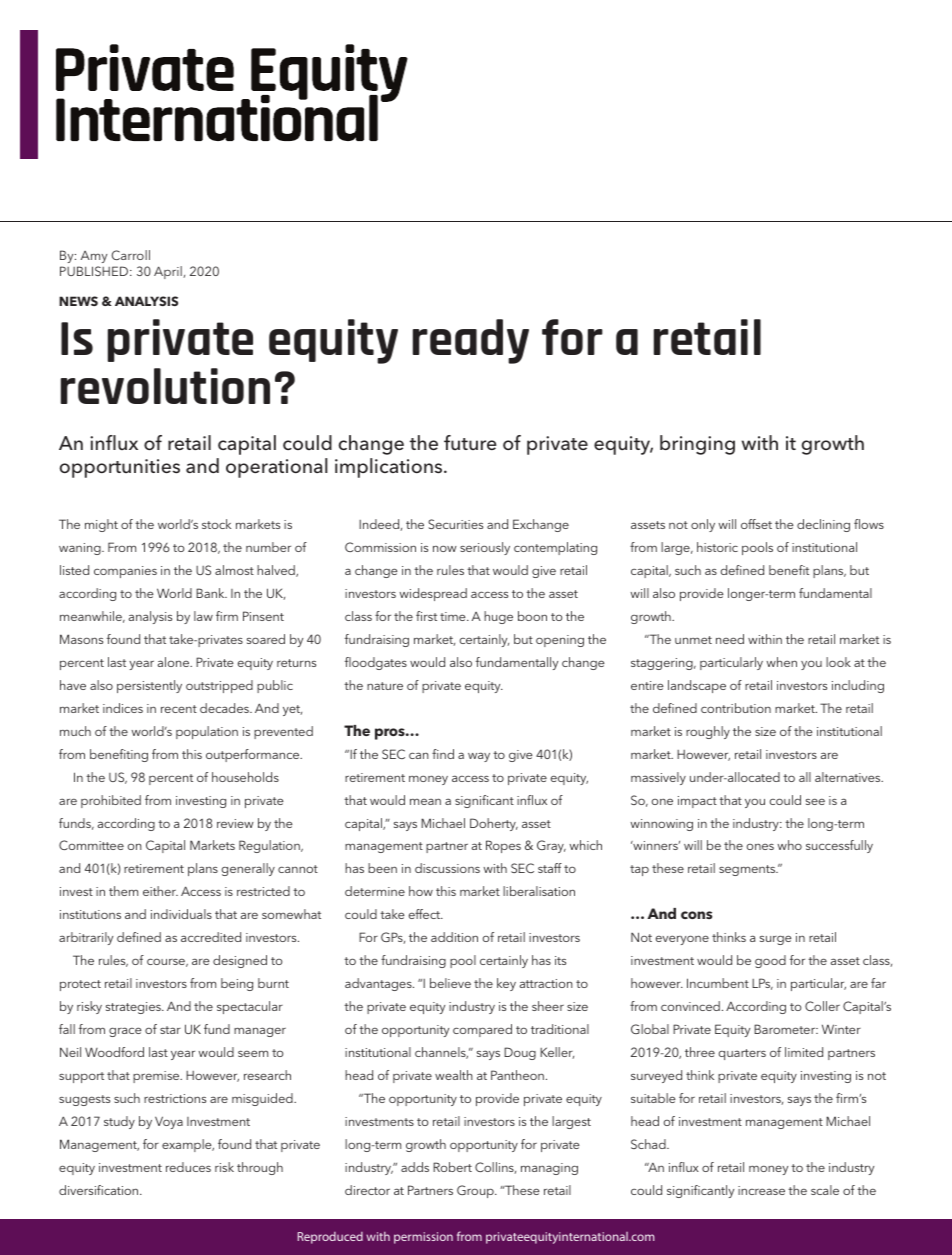  I want to click on diversification, so click(100, 1190).
